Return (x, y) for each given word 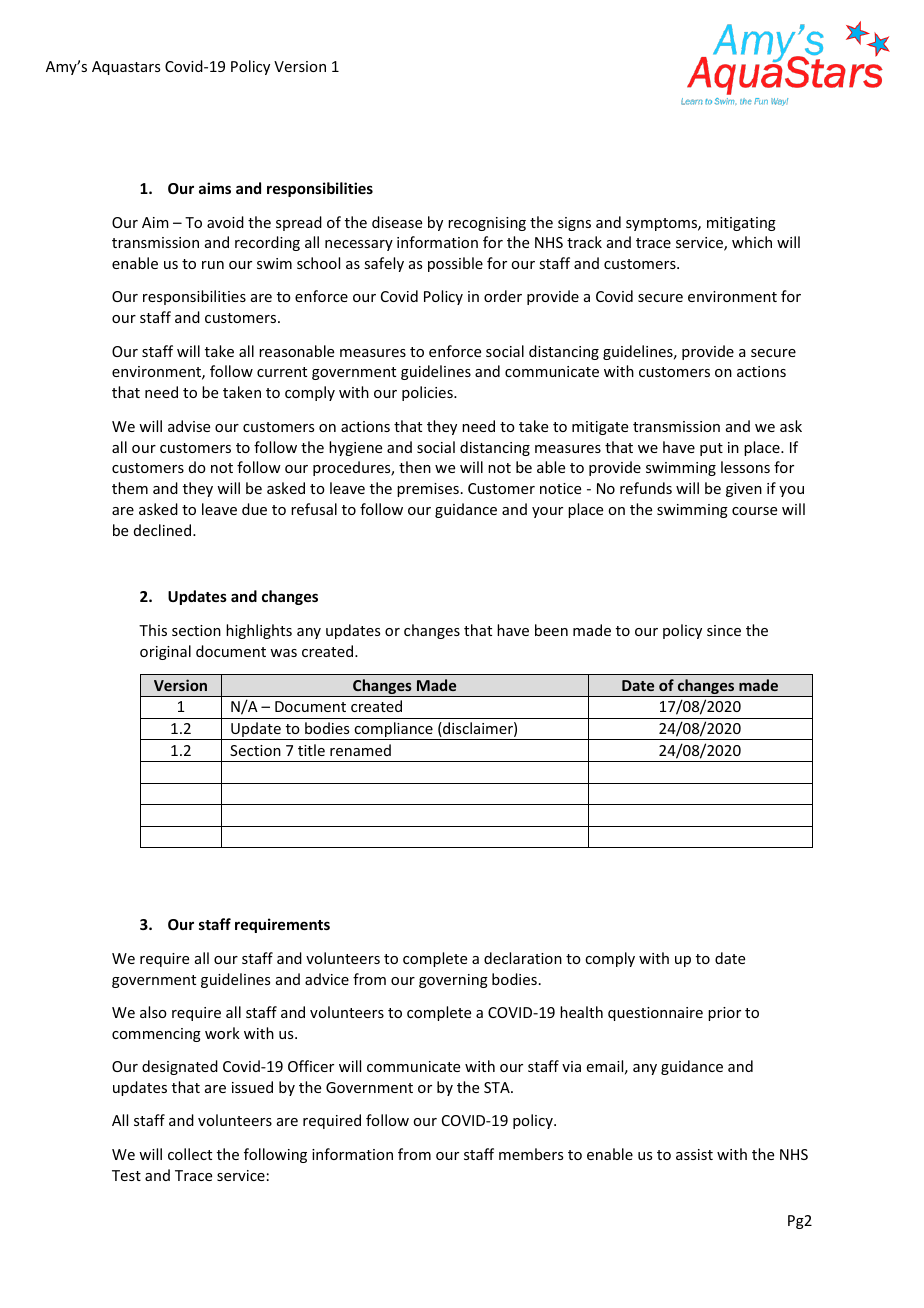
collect (190, 1154)
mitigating (741, 224)
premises (428, 490)
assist (694, 1154)
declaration (523, 958)
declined (162, 530)
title (311, 750)
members (531, 1154)
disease (397, 222)
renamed (360, 750)
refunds (646, 488)
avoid (225, 222)
